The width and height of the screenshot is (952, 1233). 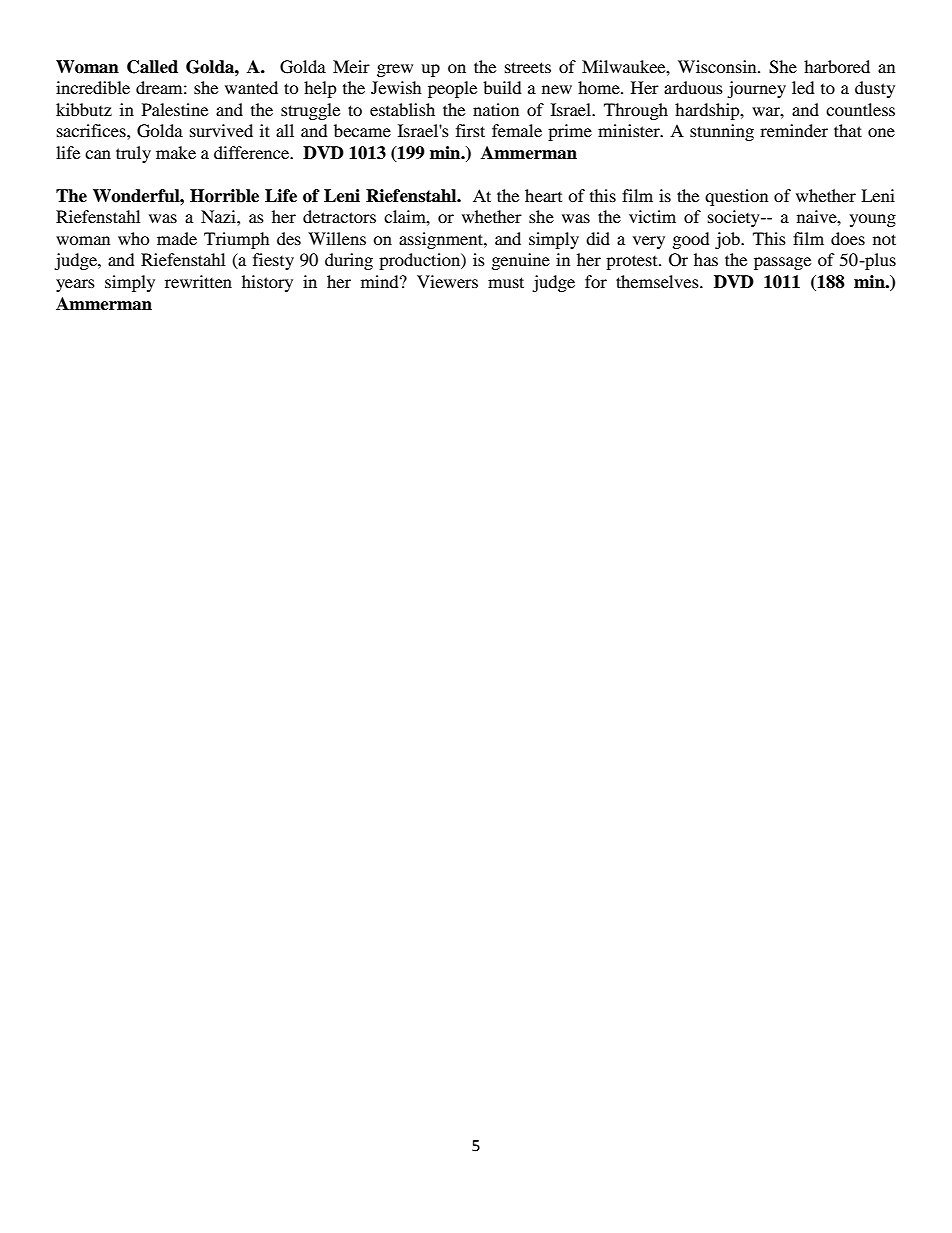 I want to click on Horrible, so click(x=224, y=196).
